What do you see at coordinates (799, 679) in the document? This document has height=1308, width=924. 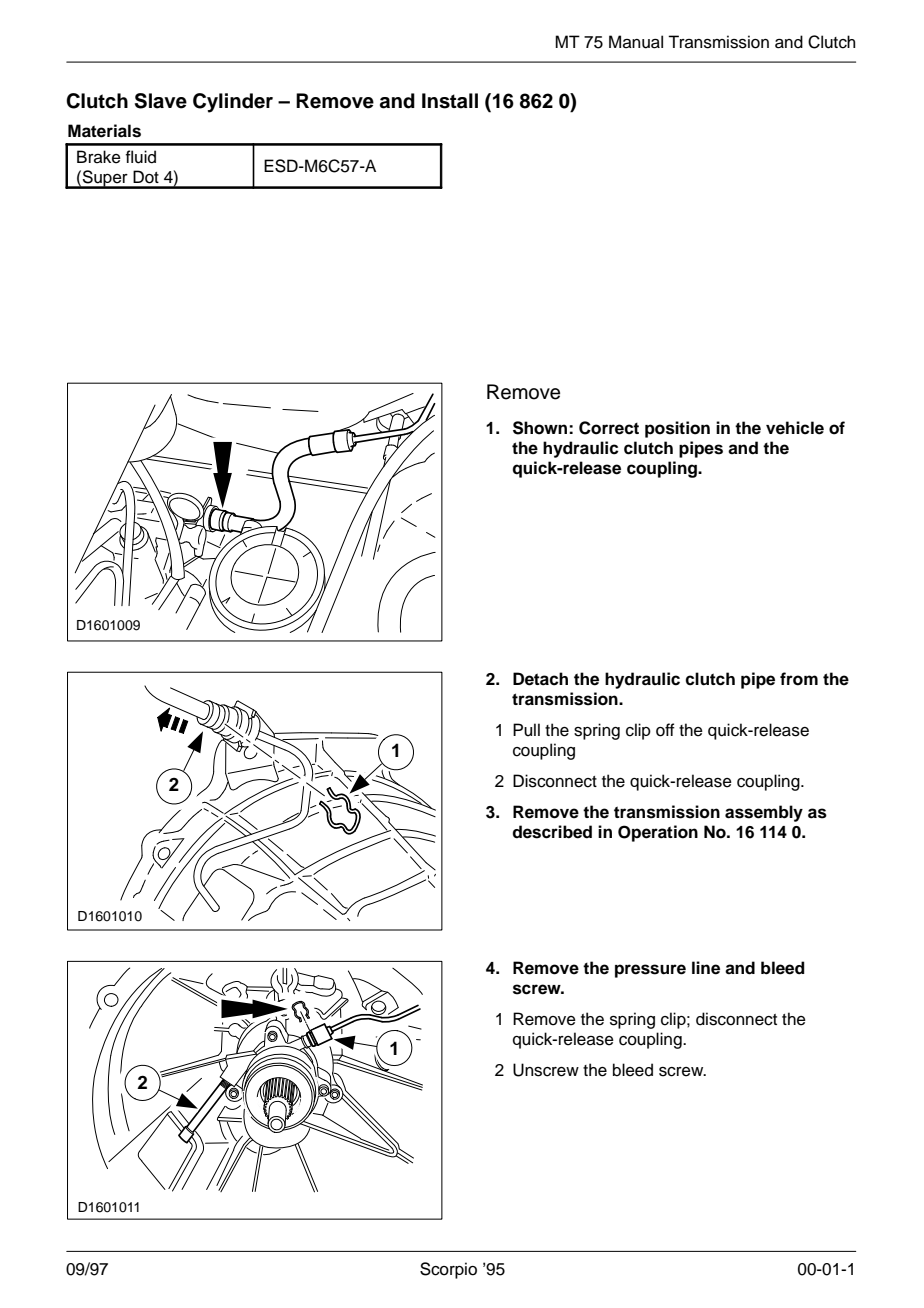 I see `from` at bounding box center [799, 679].
